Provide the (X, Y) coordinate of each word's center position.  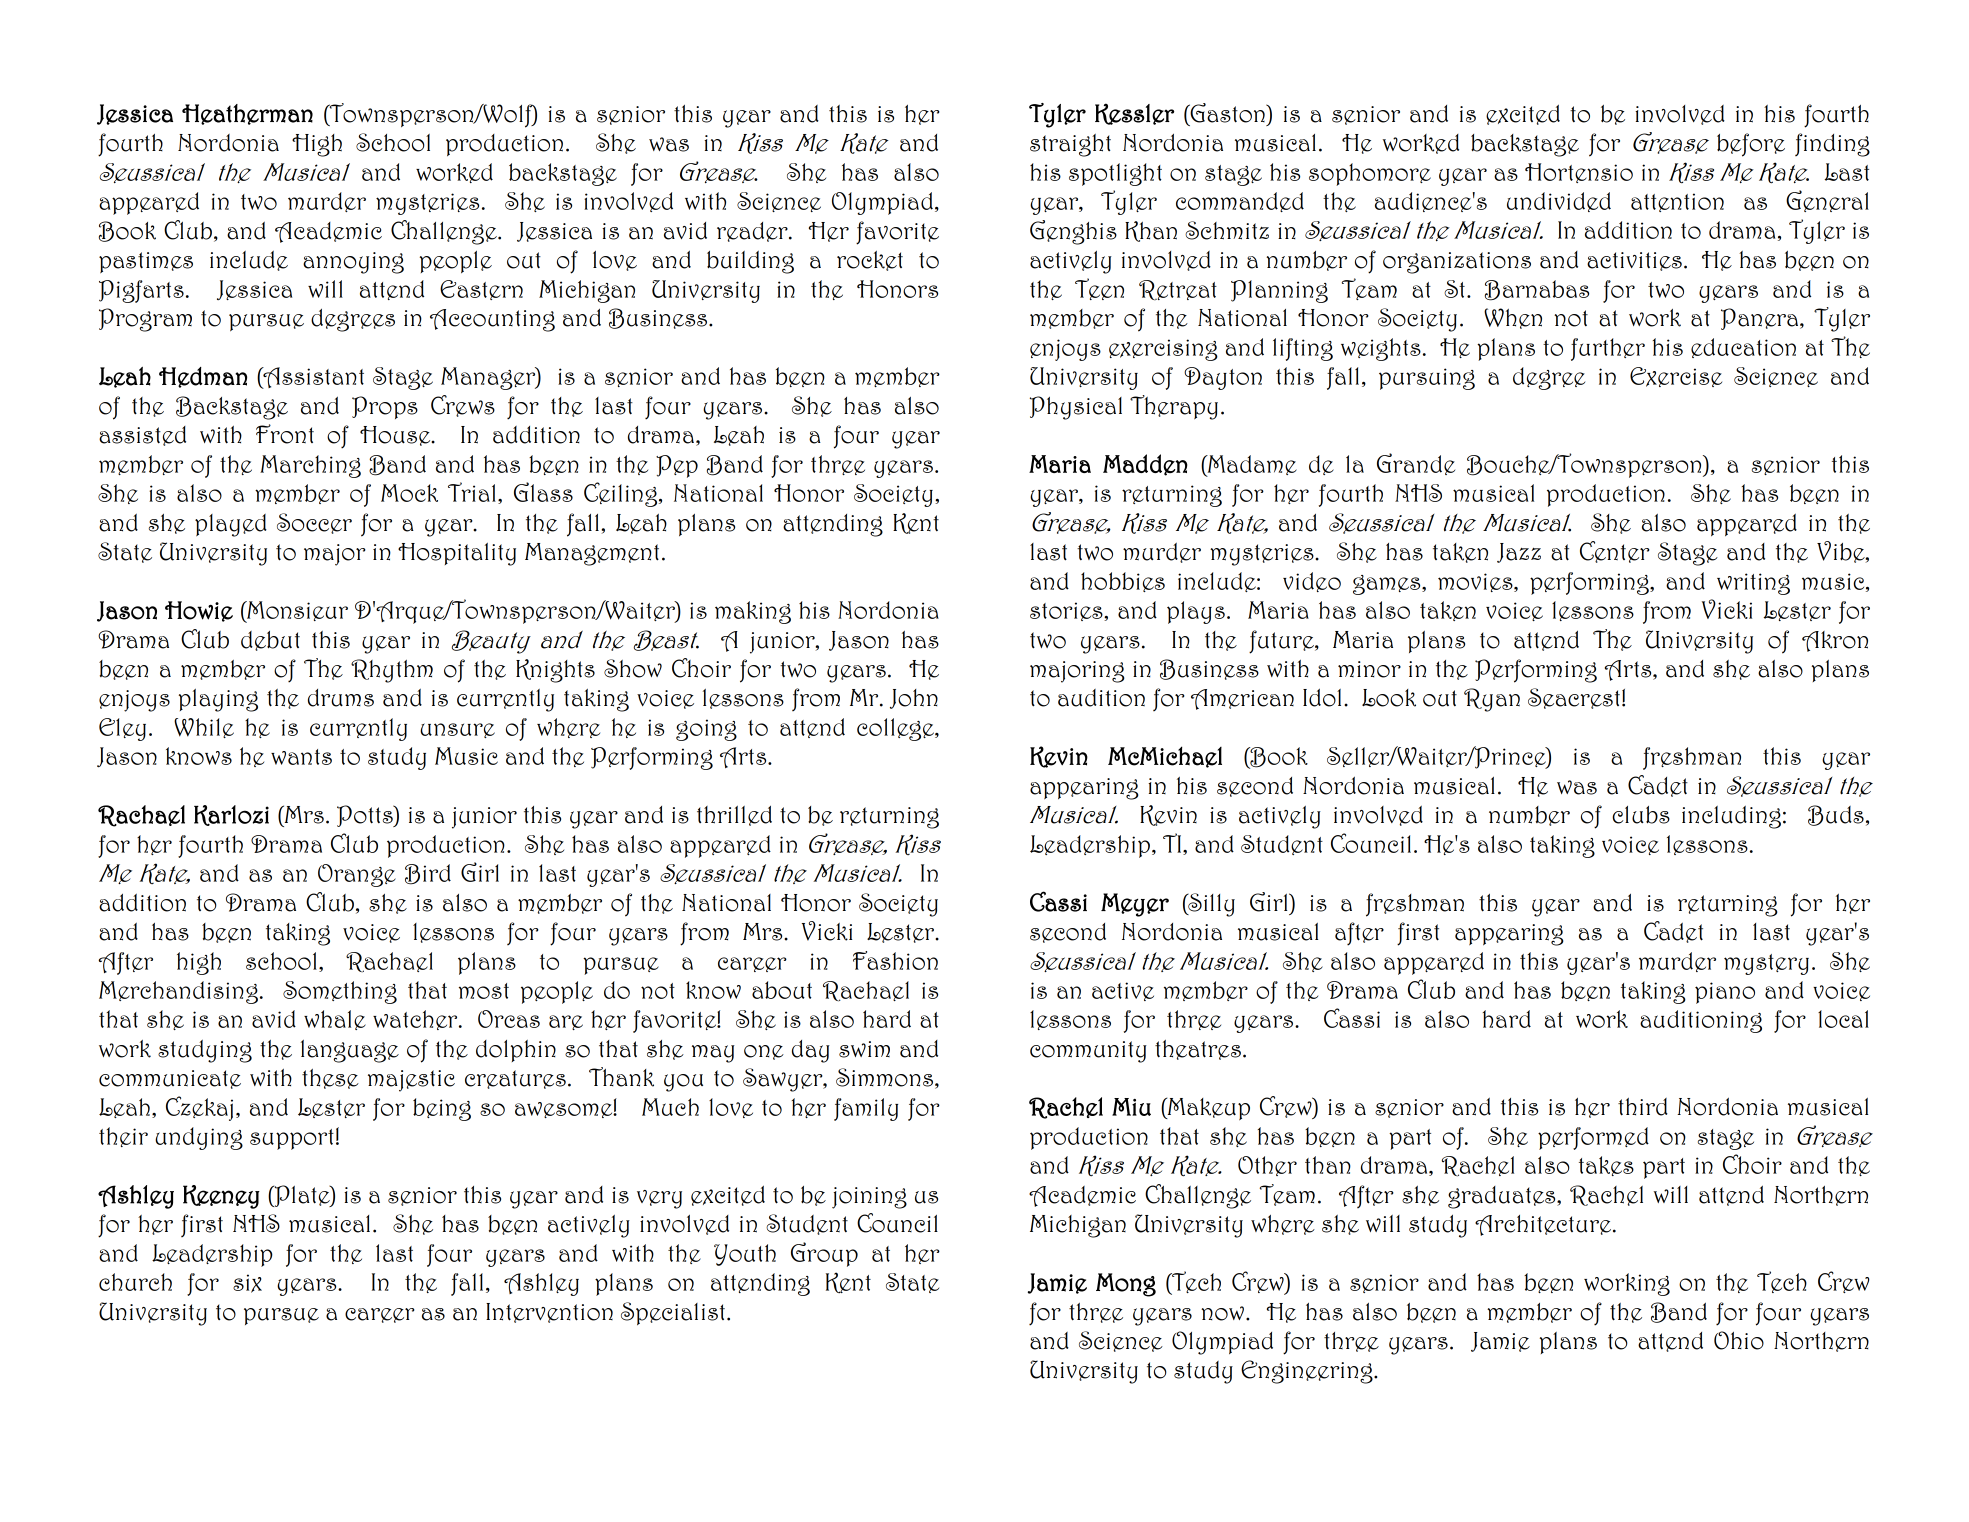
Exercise (1676, 377)
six (247, 1283)
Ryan (1492, 700)
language (350, 1051)
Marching (310, 466)
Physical (1076, 408)
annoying (353, 263)
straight (1070, 145)
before (1751, 145)
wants (301, 757)
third (1643, 1107)
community (1088, 1052)
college (896, 729)
